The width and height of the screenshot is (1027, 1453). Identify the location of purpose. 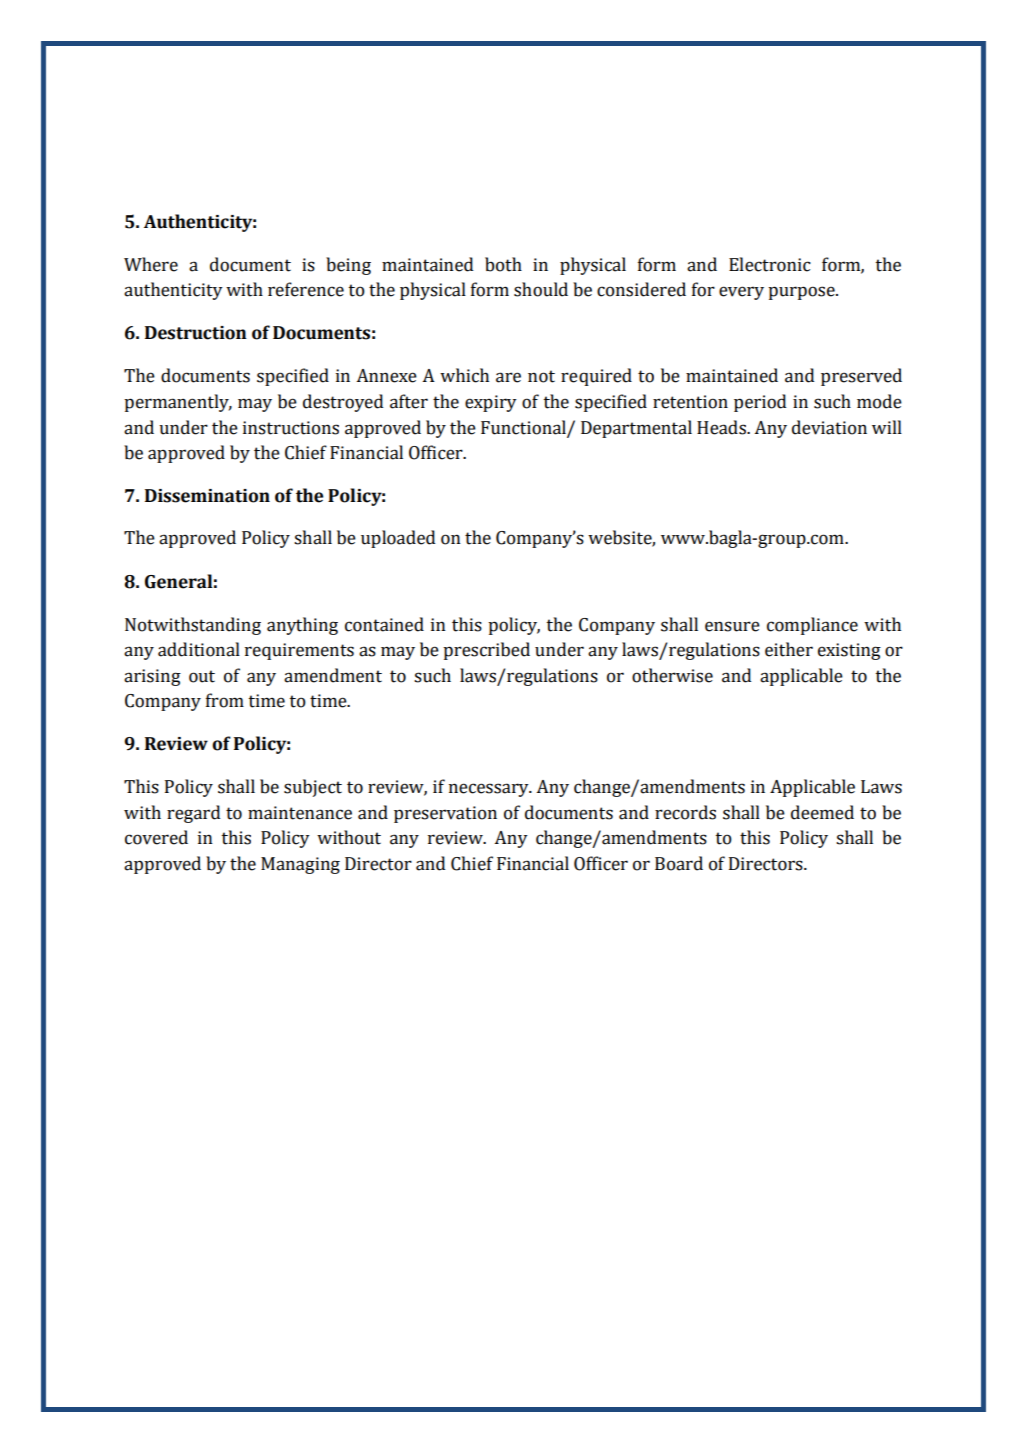
(802, 293).
